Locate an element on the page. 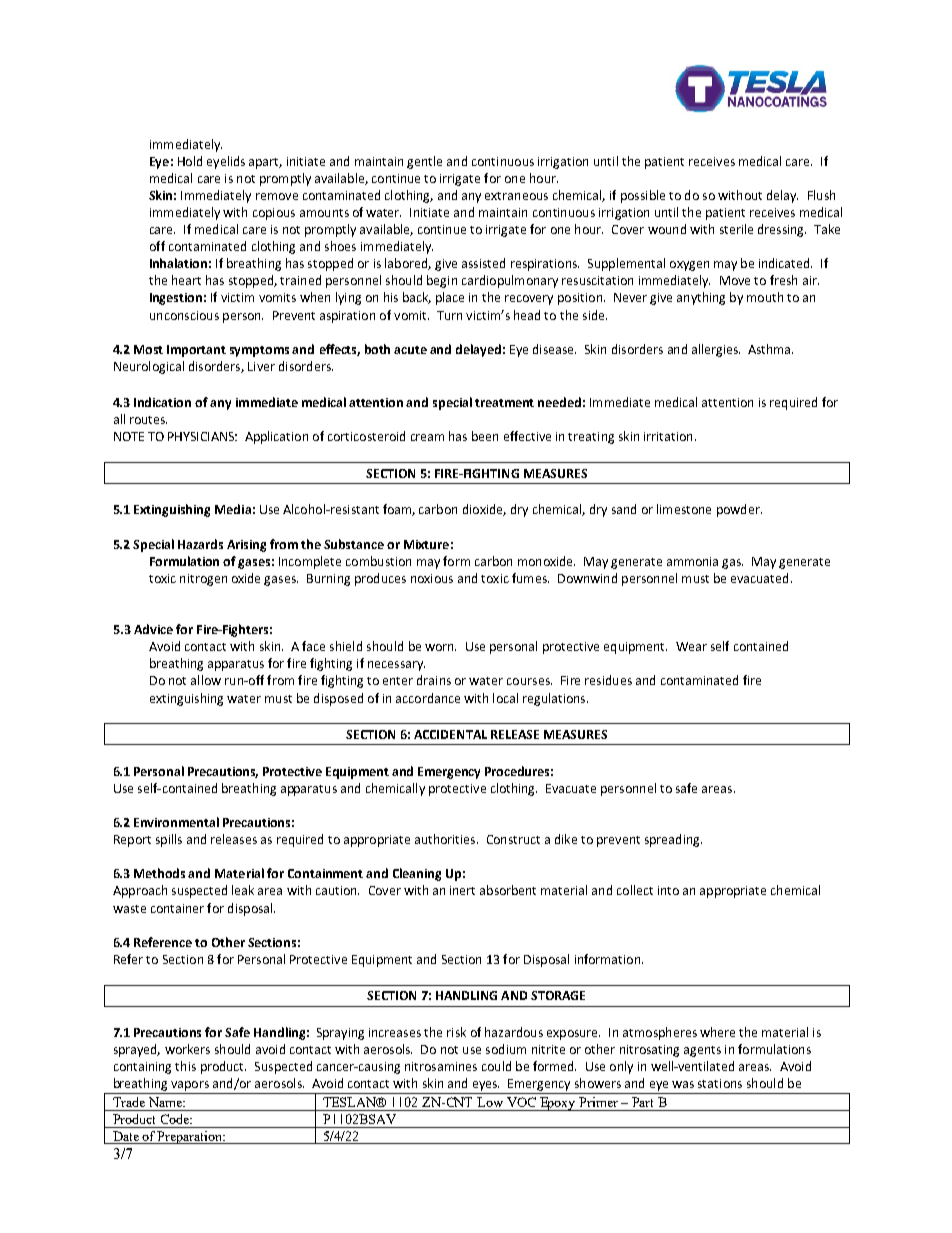  authorities is located at coordinates (446, 839).
